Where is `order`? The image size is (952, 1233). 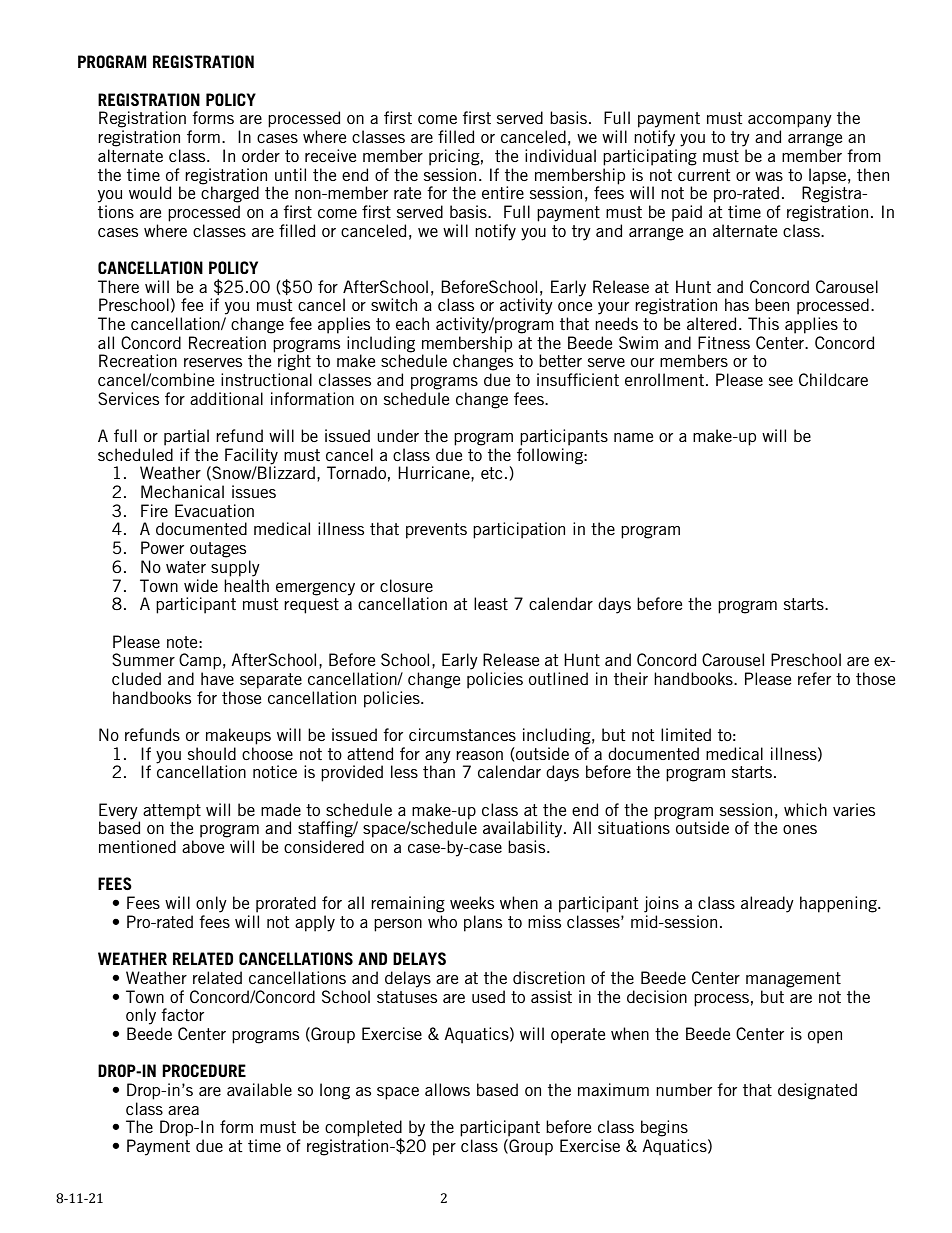
order is located at coordinates (261, 155).
